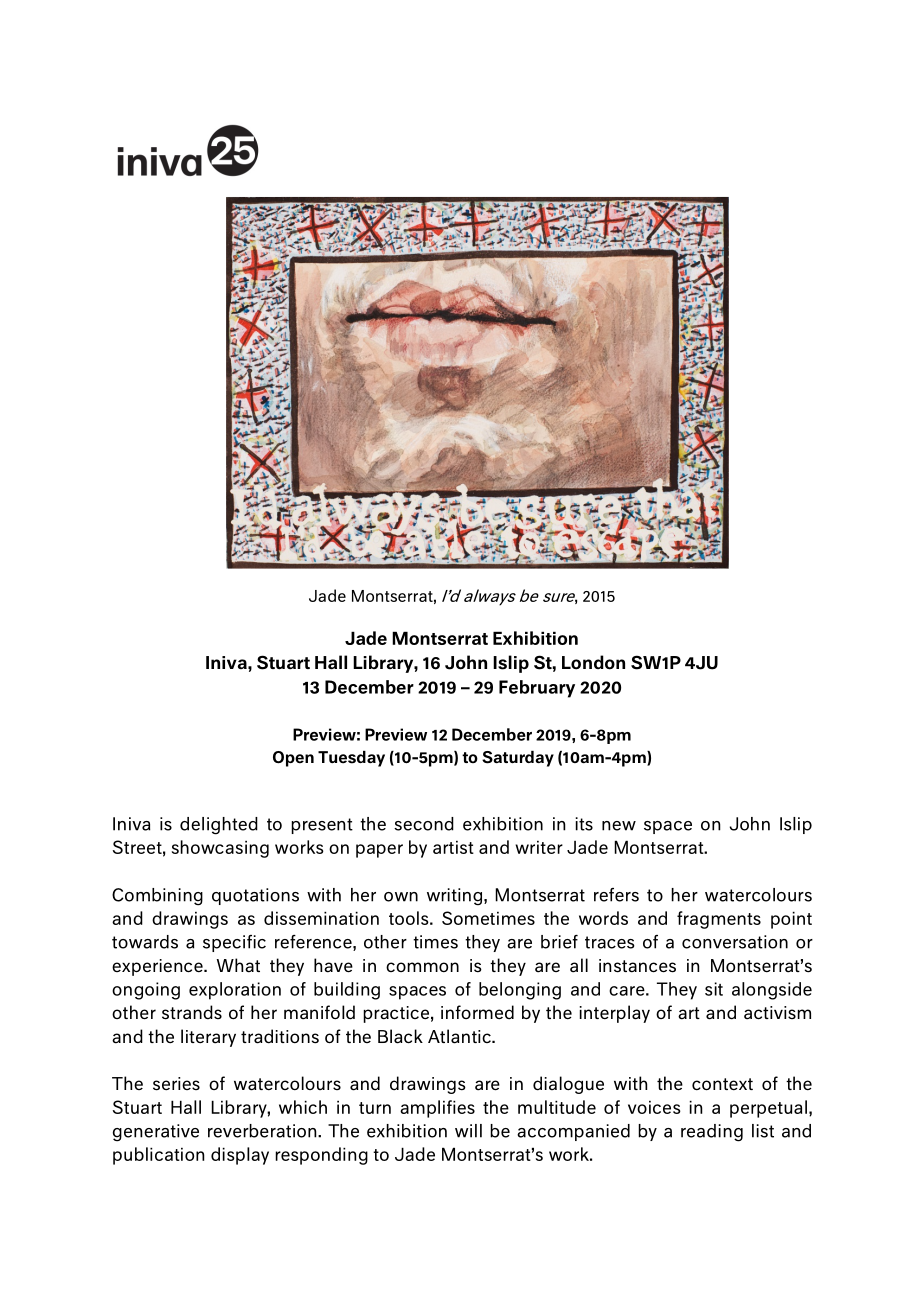 The height and width of the page is (1308, 924). What do you see at coordinates (293, 759) in the page?
I see `Open` at bounding box center [293, 759].
